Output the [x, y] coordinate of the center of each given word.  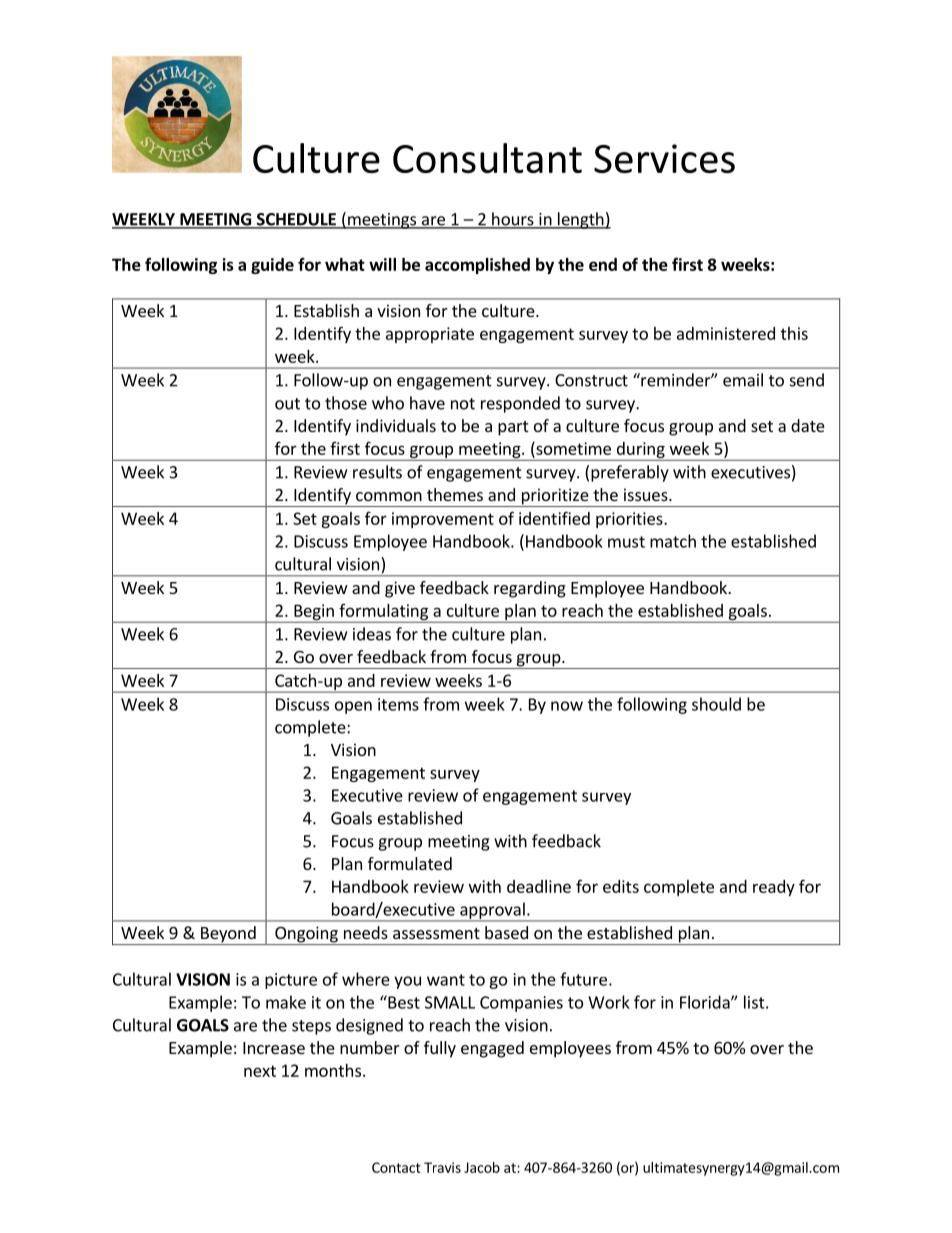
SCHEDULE [296, 220]
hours [513, 220]
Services [664, 158]
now [567, 706]
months [333, 1070]
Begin [314, 613]
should [716, 704]
